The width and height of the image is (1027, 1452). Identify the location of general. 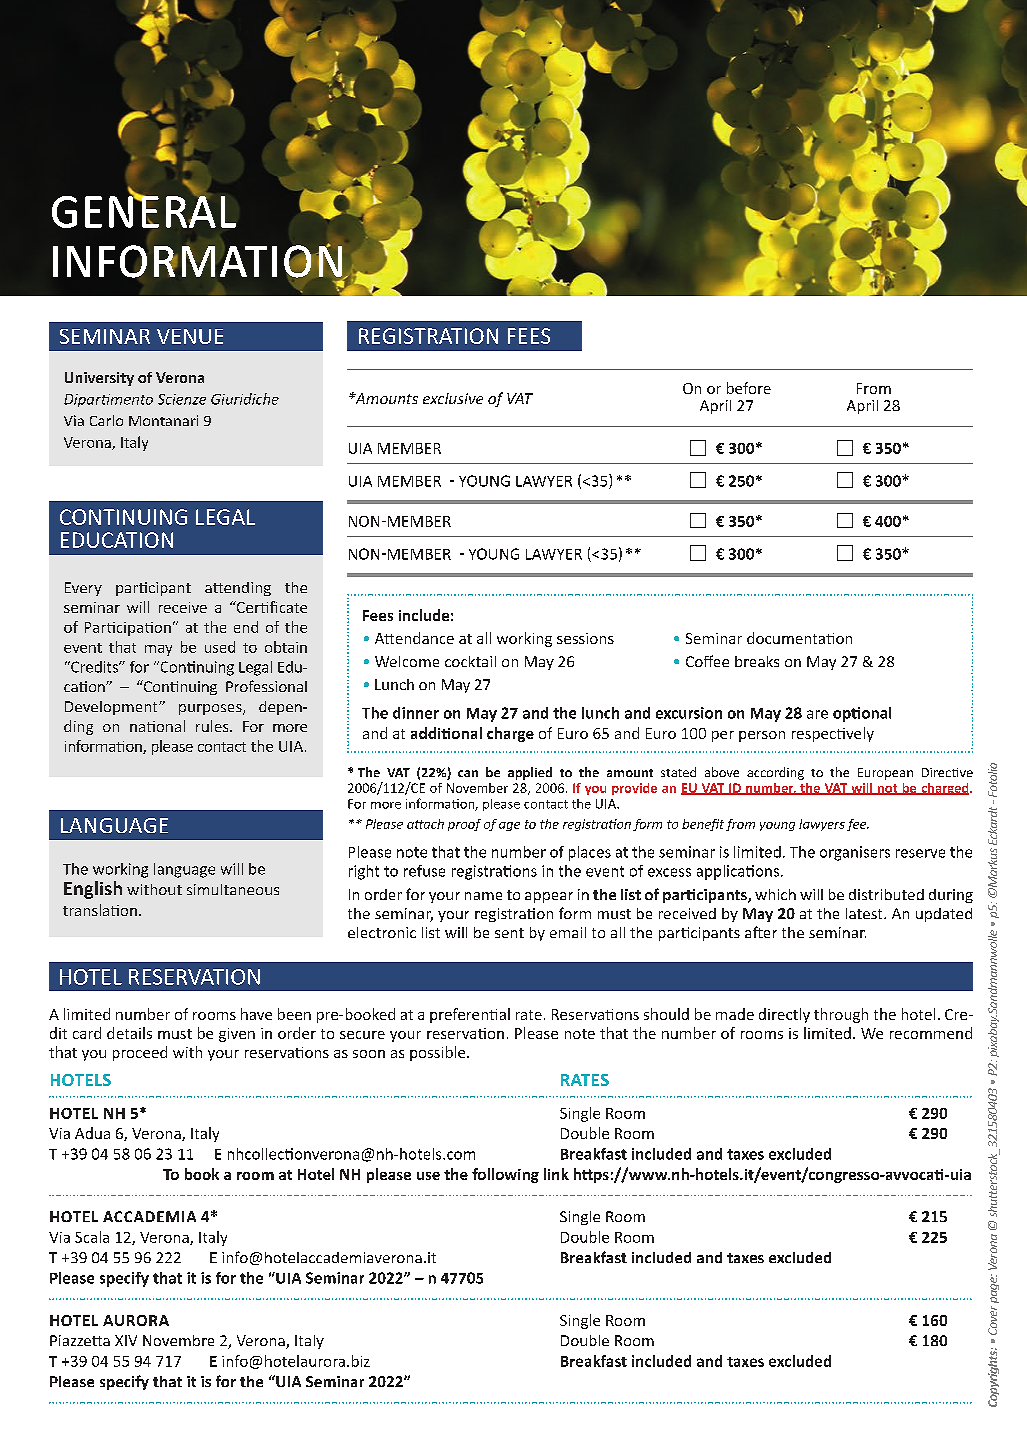
(144, 210).
